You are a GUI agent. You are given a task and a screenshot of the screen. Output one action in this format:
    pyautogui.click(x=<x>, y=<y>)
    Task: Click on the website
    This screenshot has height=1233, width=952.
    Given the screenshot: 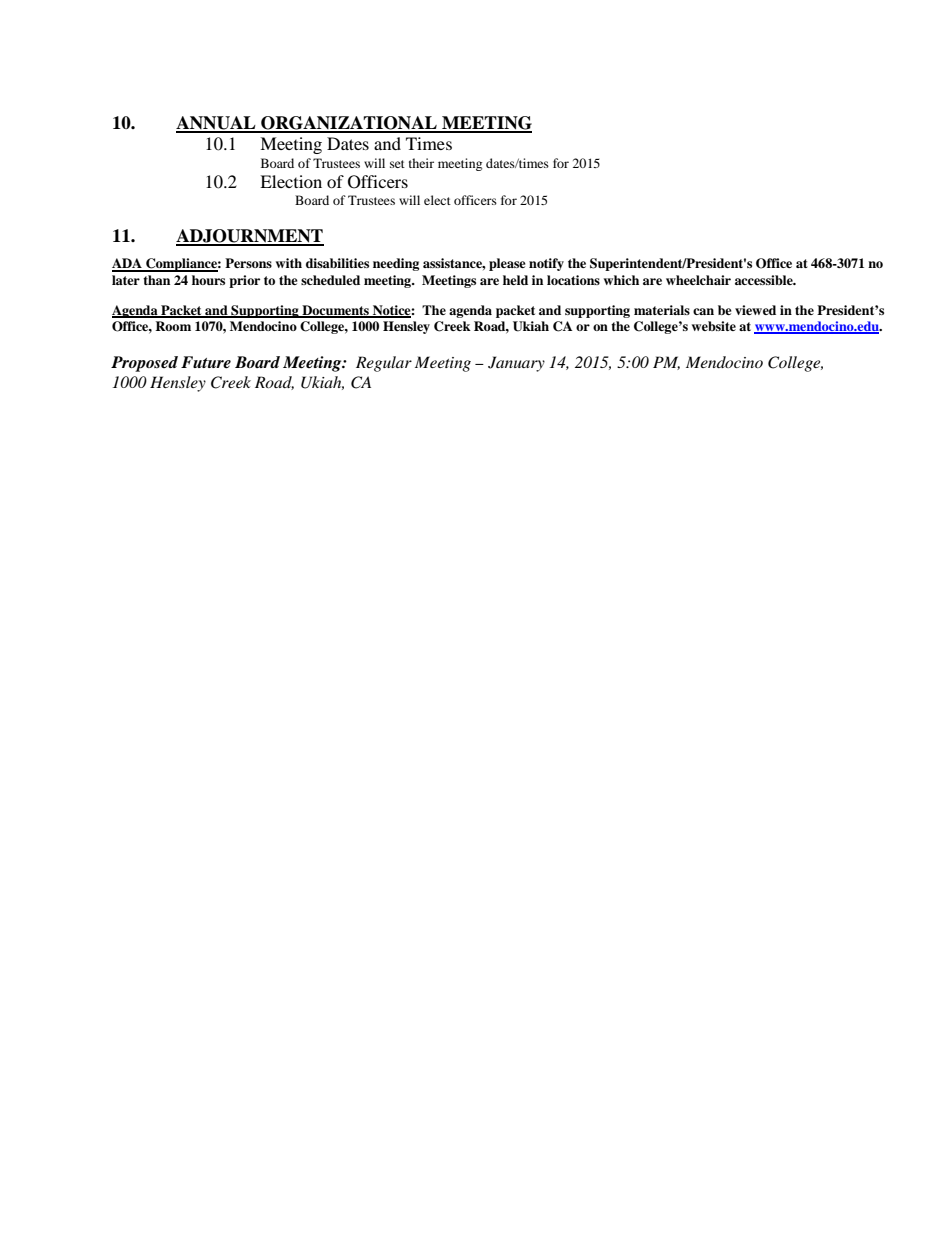 What is the action you would take?
    pyautogui.click(x=714, y=326)
